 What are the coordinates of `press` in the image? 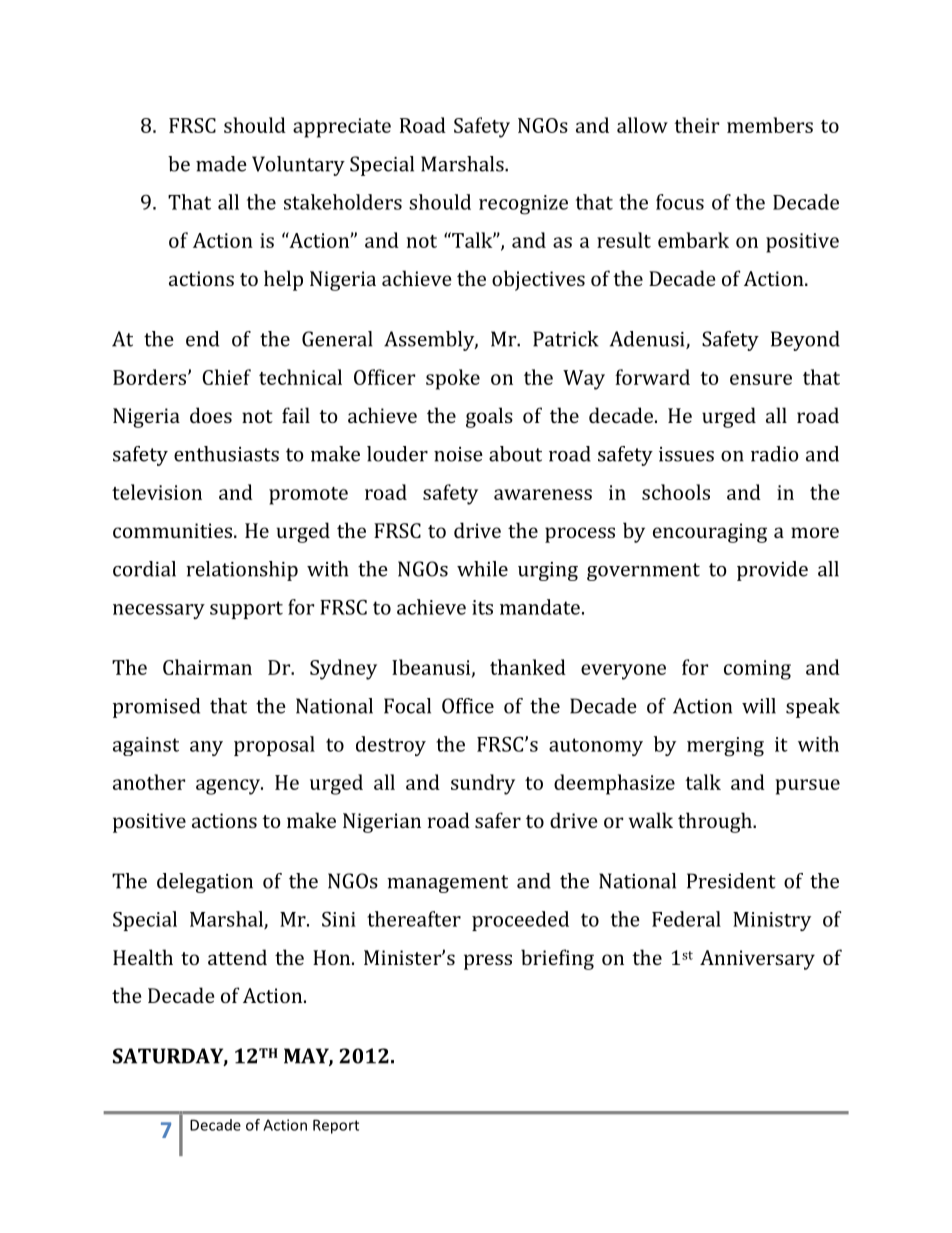 It's located at (488, 962).
